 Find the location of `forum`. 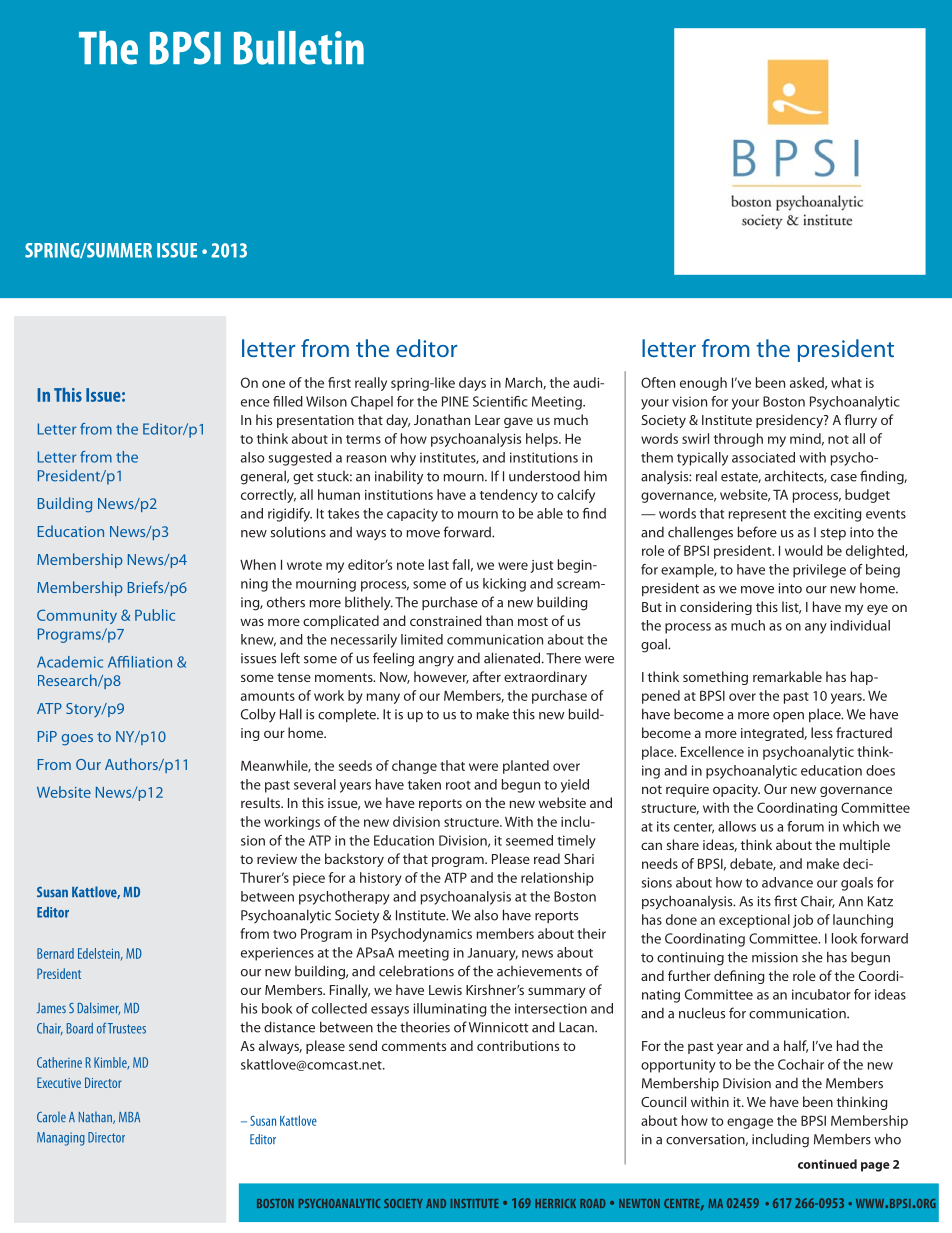

forum is located at coordinates (805, 826).
